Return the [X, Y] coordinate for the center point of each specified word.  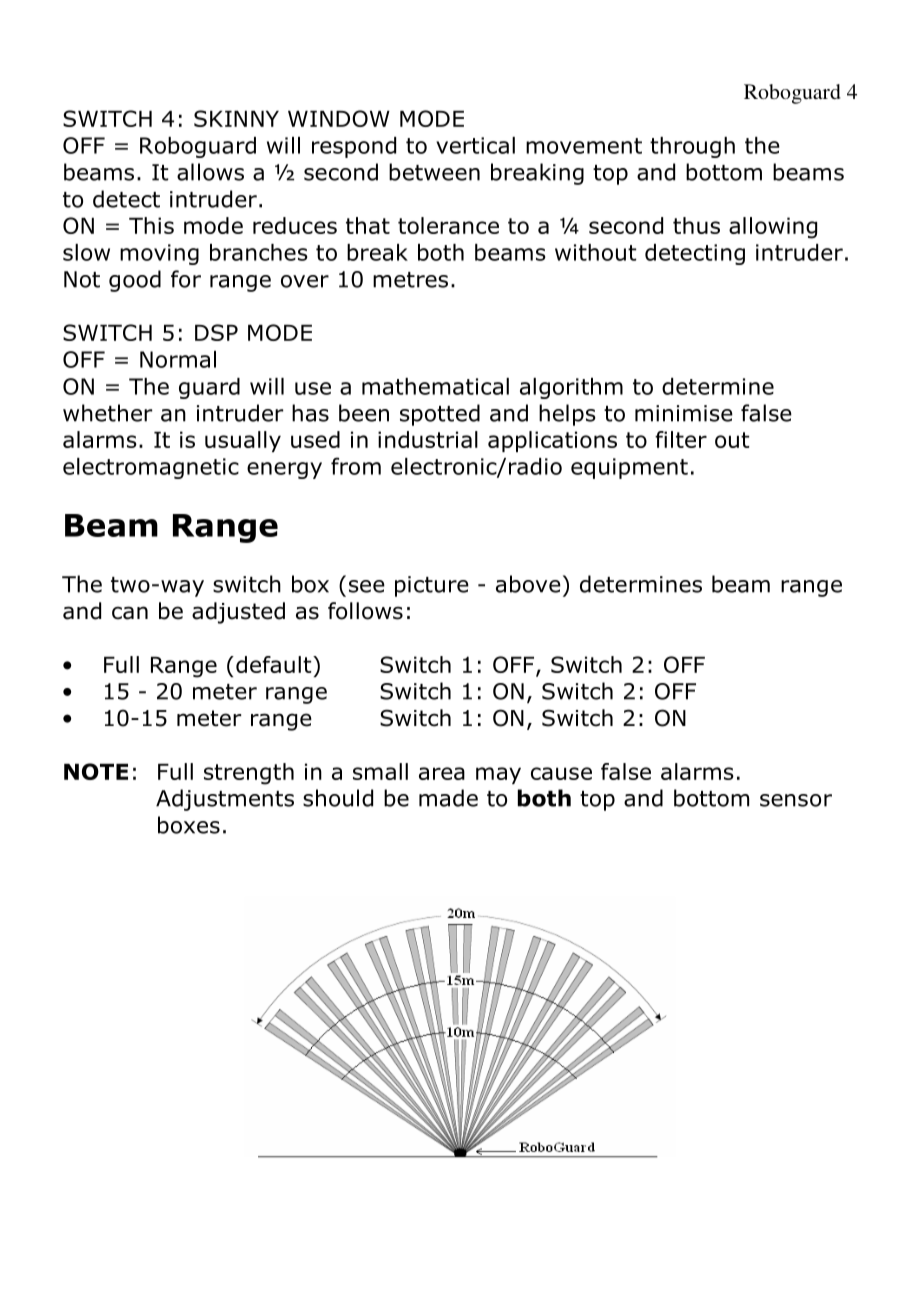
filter [681, 439]
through [692, 147]
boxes [189, 825]
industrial [428, 439]
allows [210, 172]
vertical [475, 145]
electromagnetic [151, 468]
